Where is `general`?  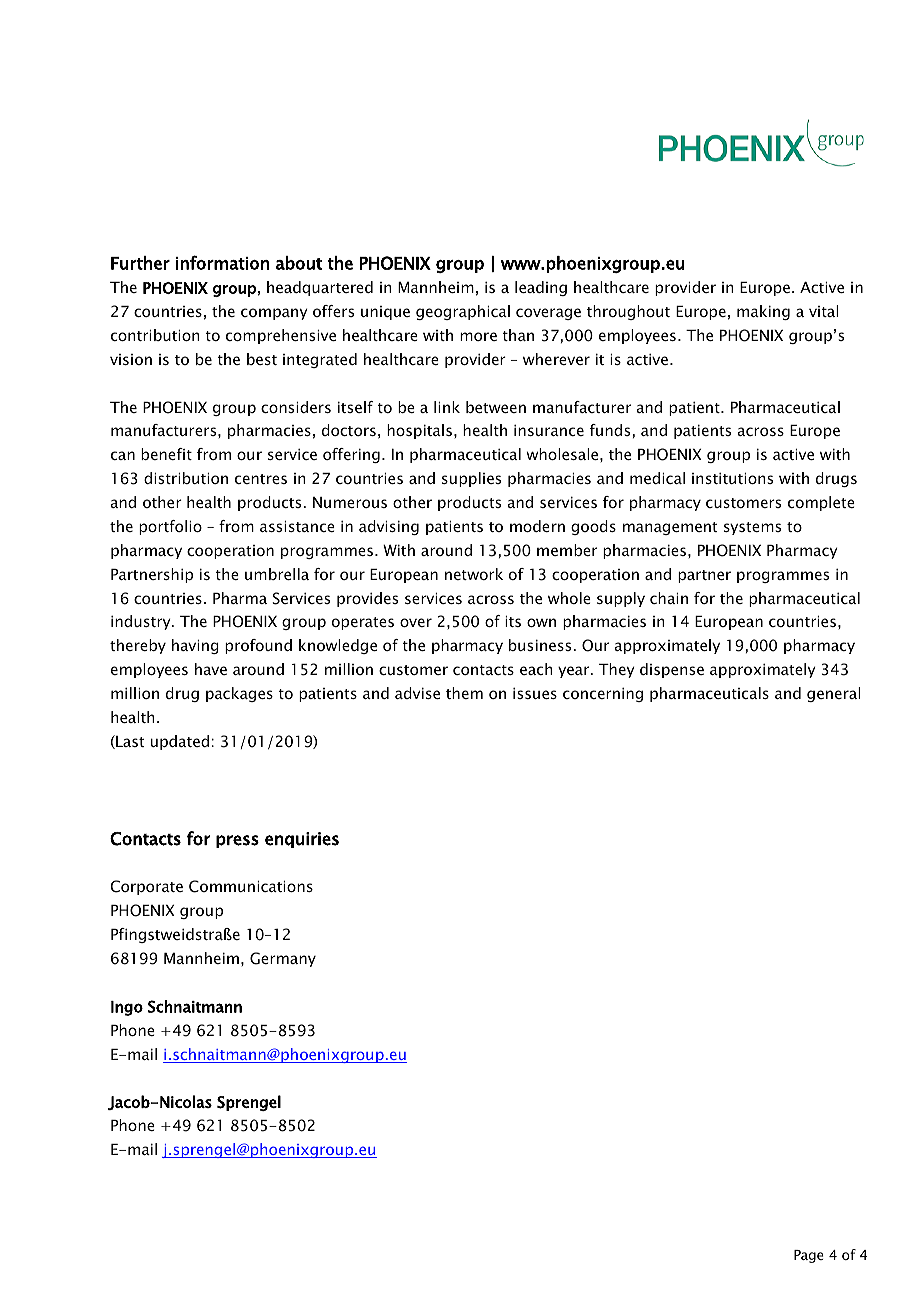 general is located at coordinates (834, 694).
